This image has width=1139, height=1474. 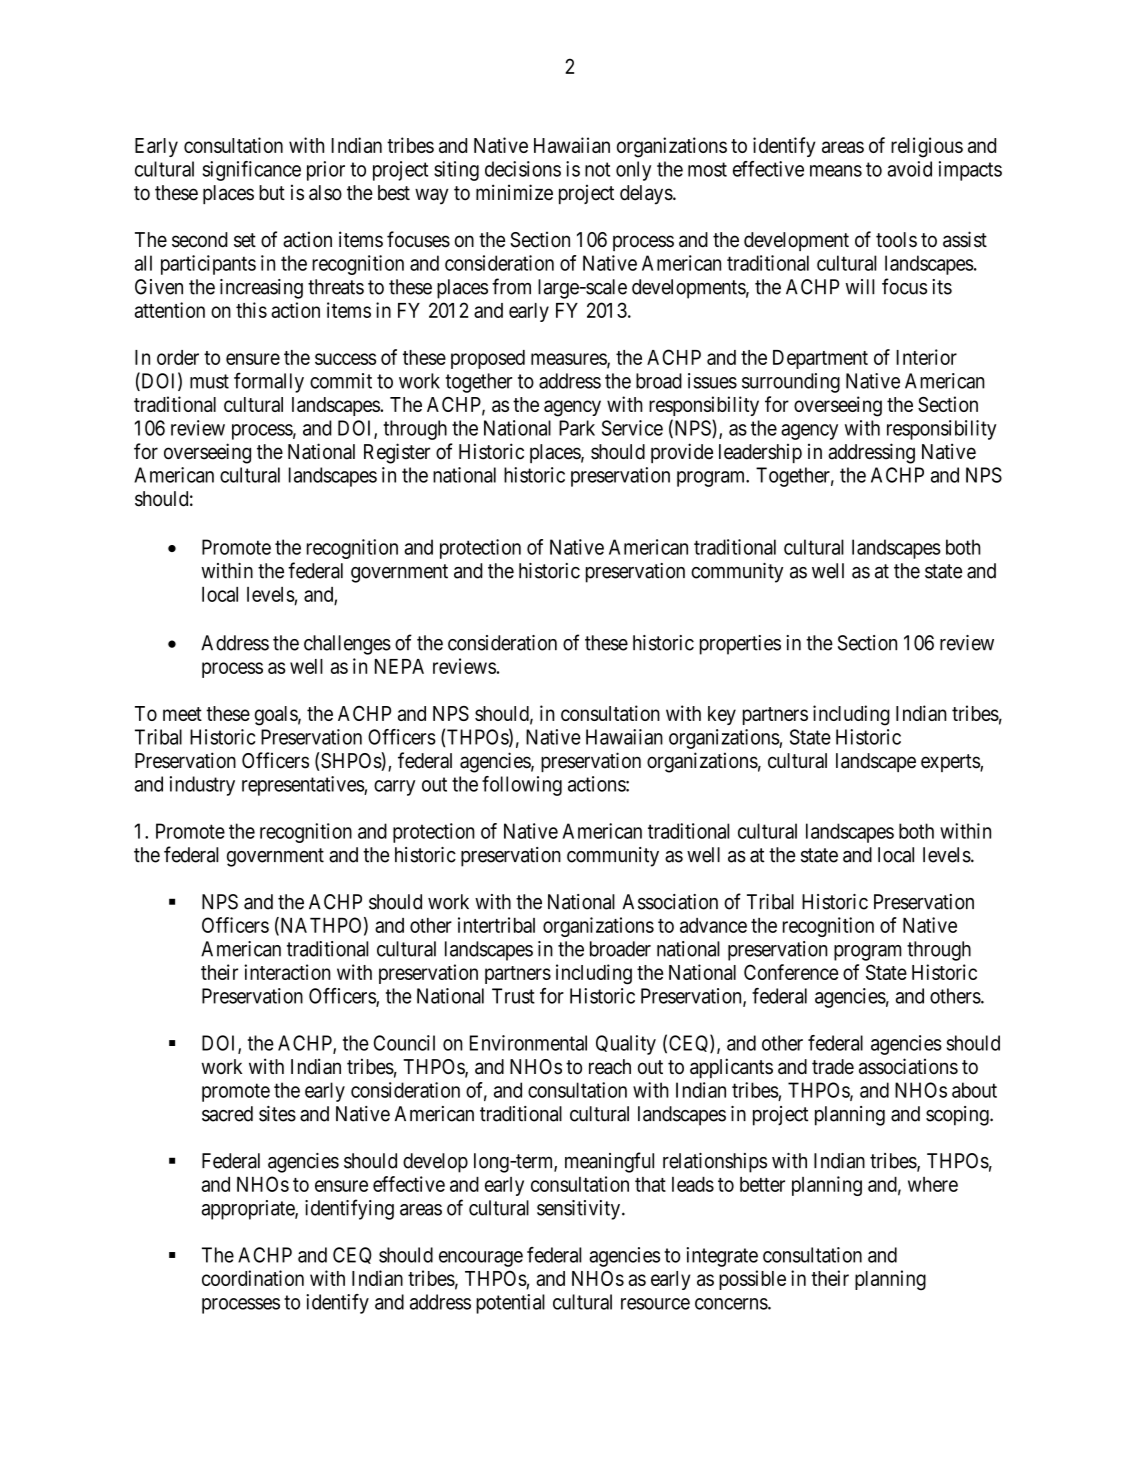 What do you see at coordinates (510, 1304) in the image?
I see `potential` at bounding box center [510, 1304].
